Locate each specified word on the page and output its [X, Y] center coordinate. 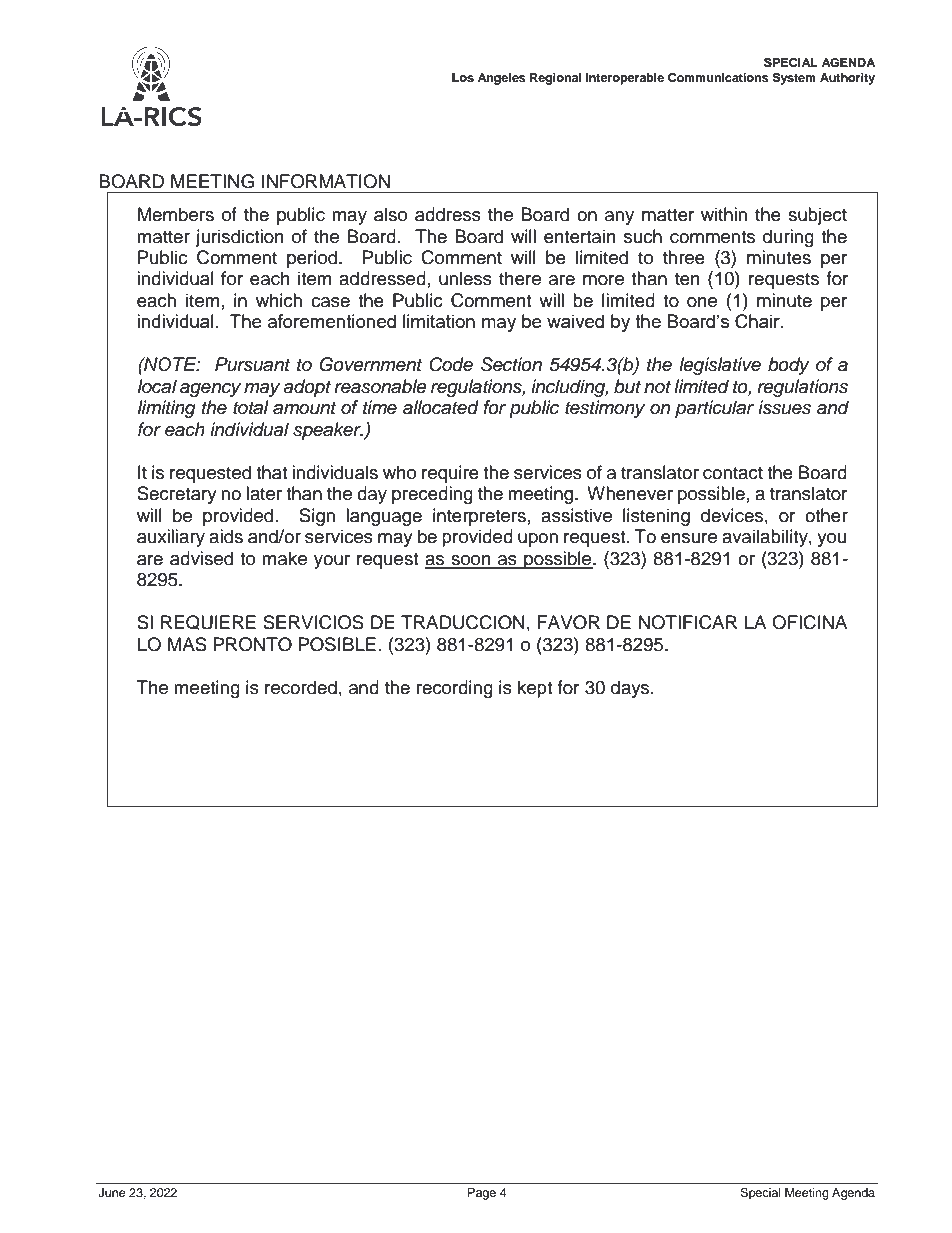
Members [176, 214]
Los [463, 77]
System [794, 78]
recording [455, 689]
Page [482, 1194]
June [112, 1193]
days [631, 689]
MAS [187, 644]
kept [535, 689]
